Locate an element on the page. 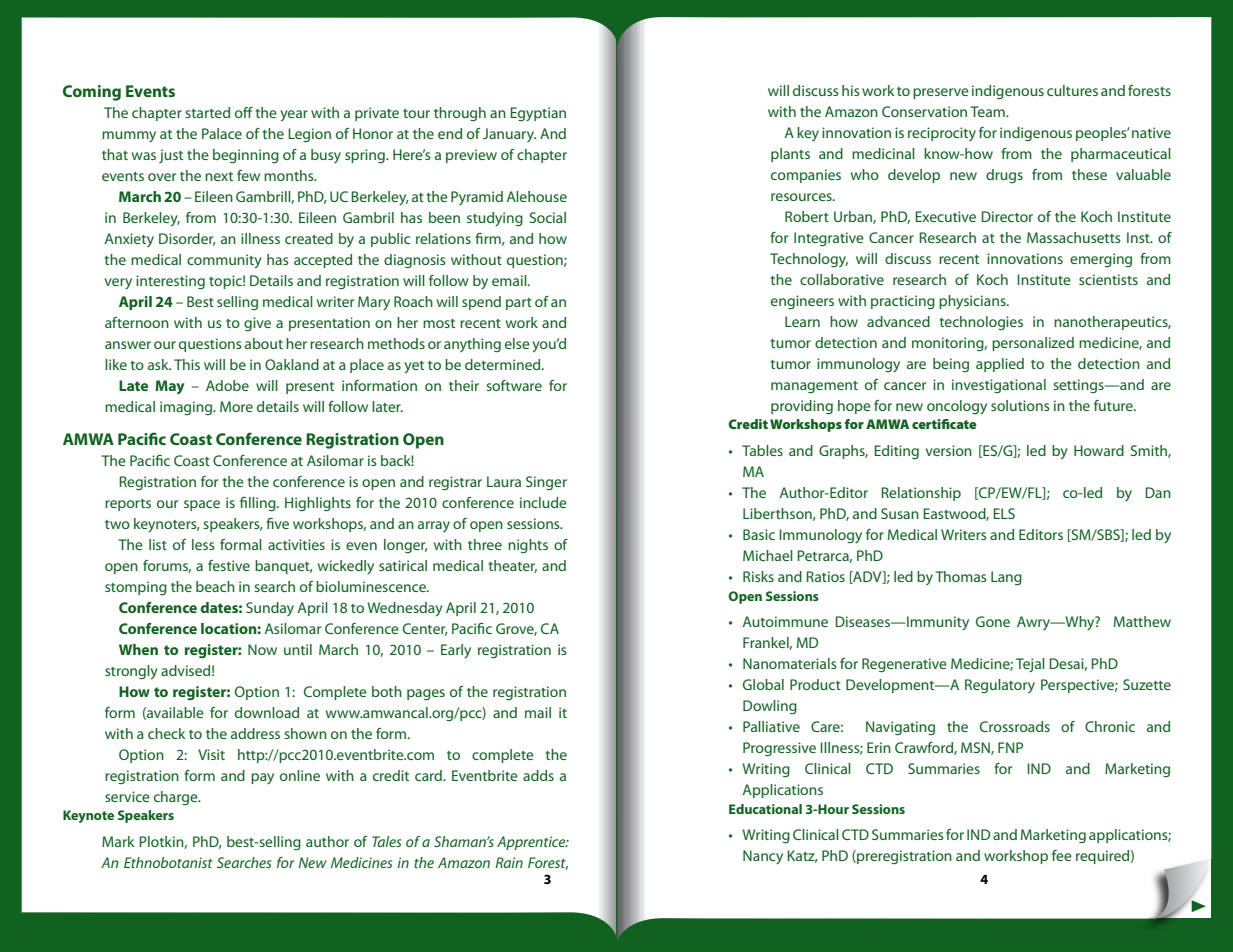 This document has height=952, width=1233. Howard is located at coordinates (1099, 450).
